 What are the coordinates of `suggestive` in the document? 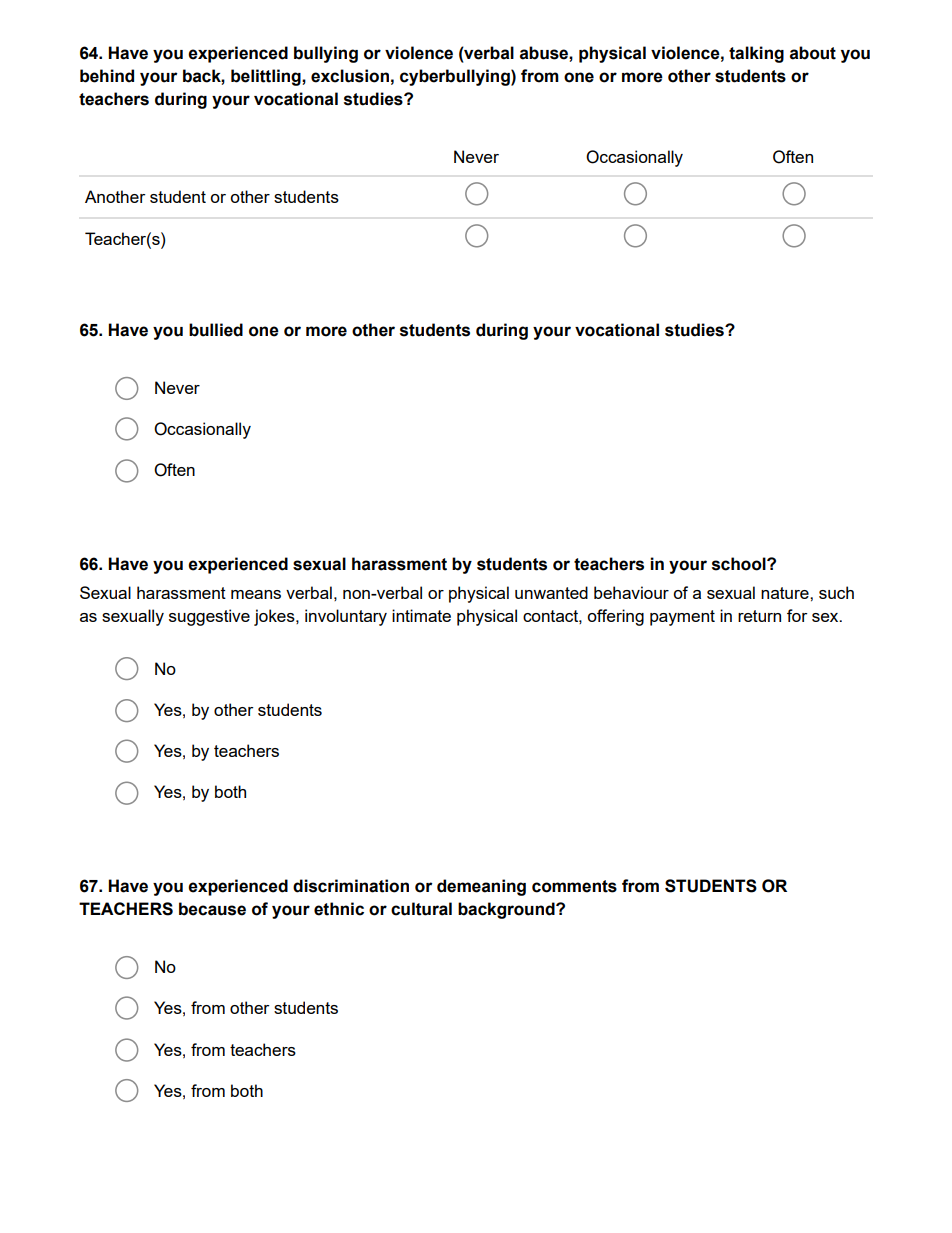 It's located at (209, 617).
